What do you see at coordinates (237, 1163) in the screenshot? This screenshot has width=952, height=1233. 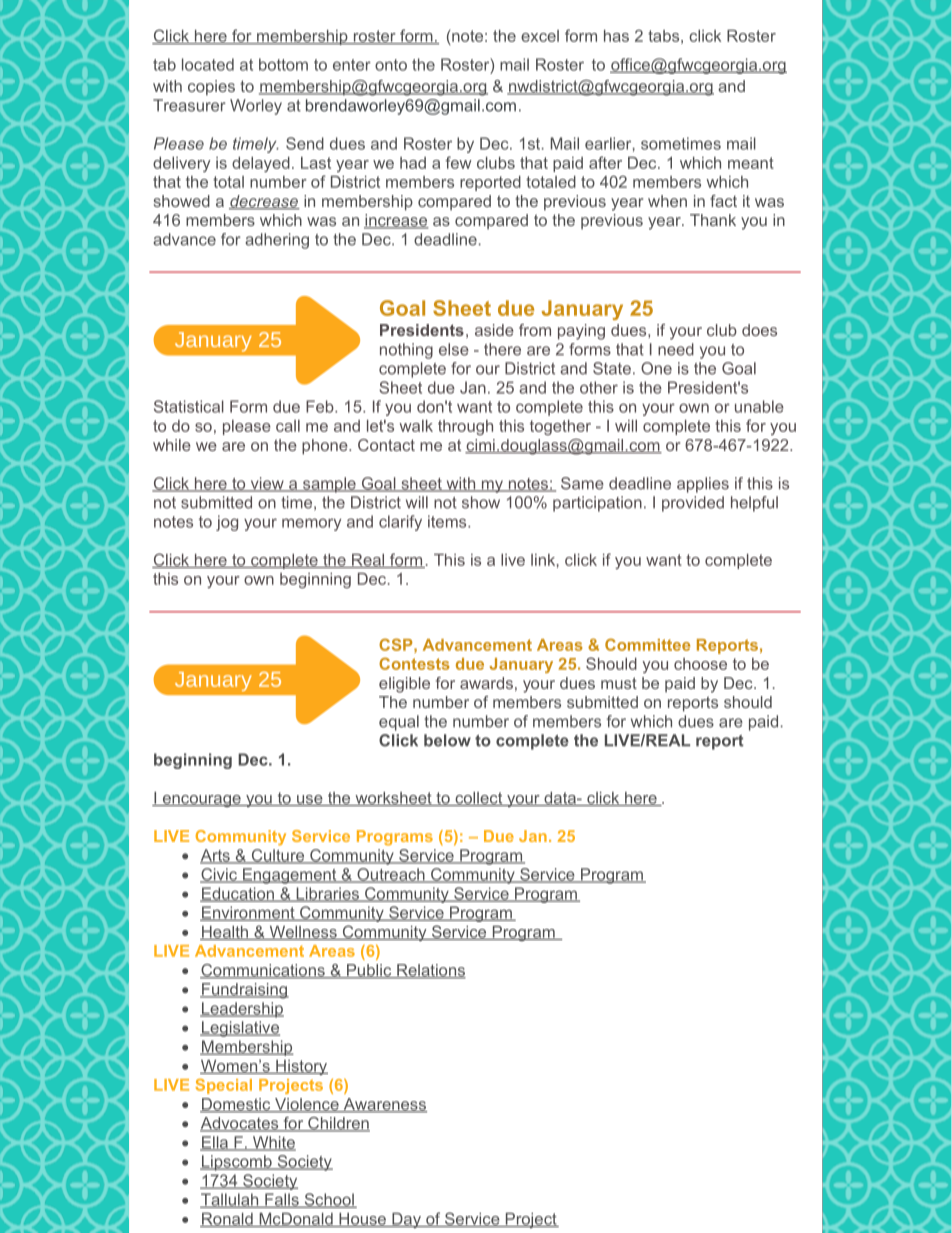 I see `Lipscomb` at bounding box center [237, 1163].
